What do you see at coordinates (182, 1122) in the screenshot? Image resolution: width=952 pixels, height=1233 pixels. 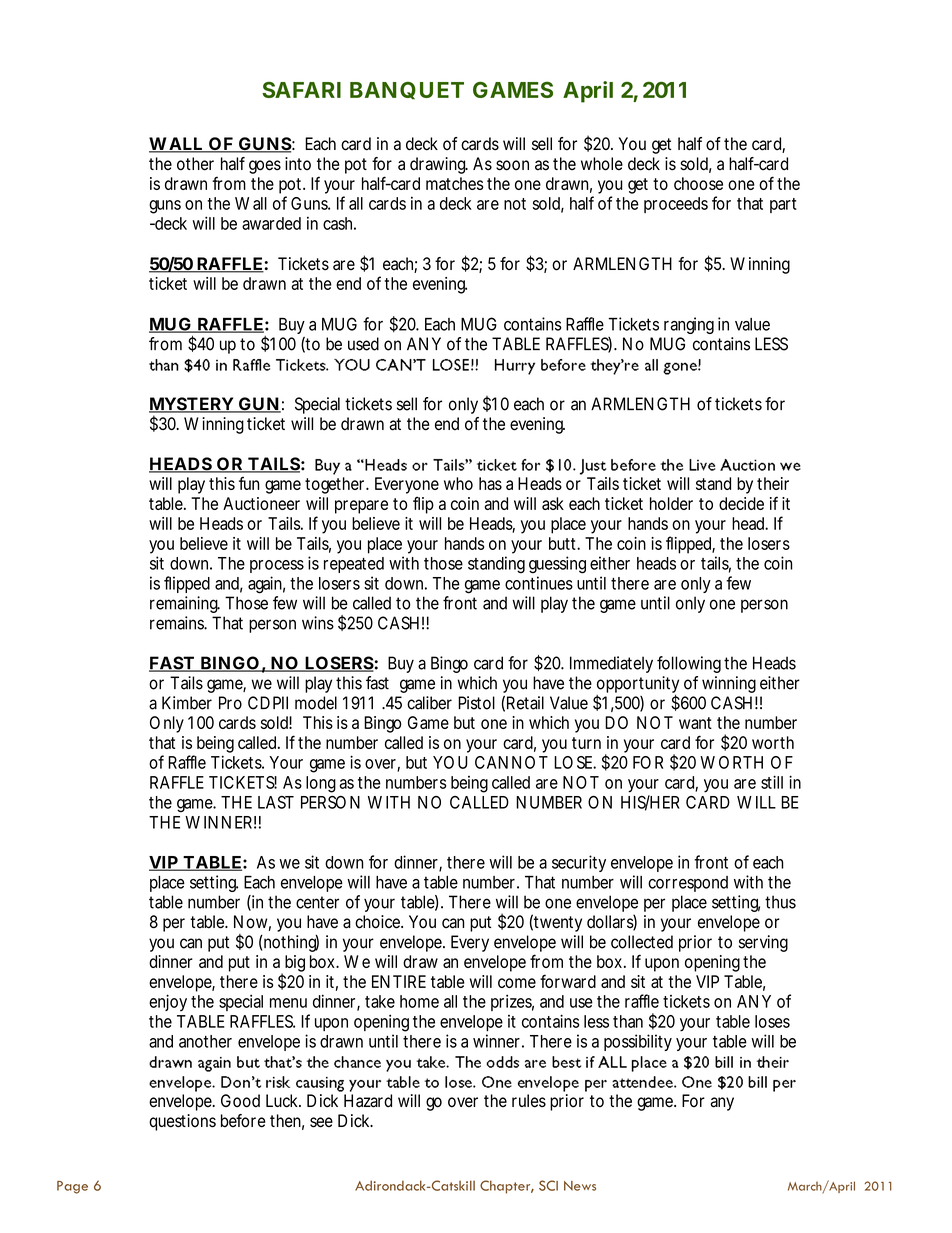 I see `questions` at bounding box center [182, 1122].
